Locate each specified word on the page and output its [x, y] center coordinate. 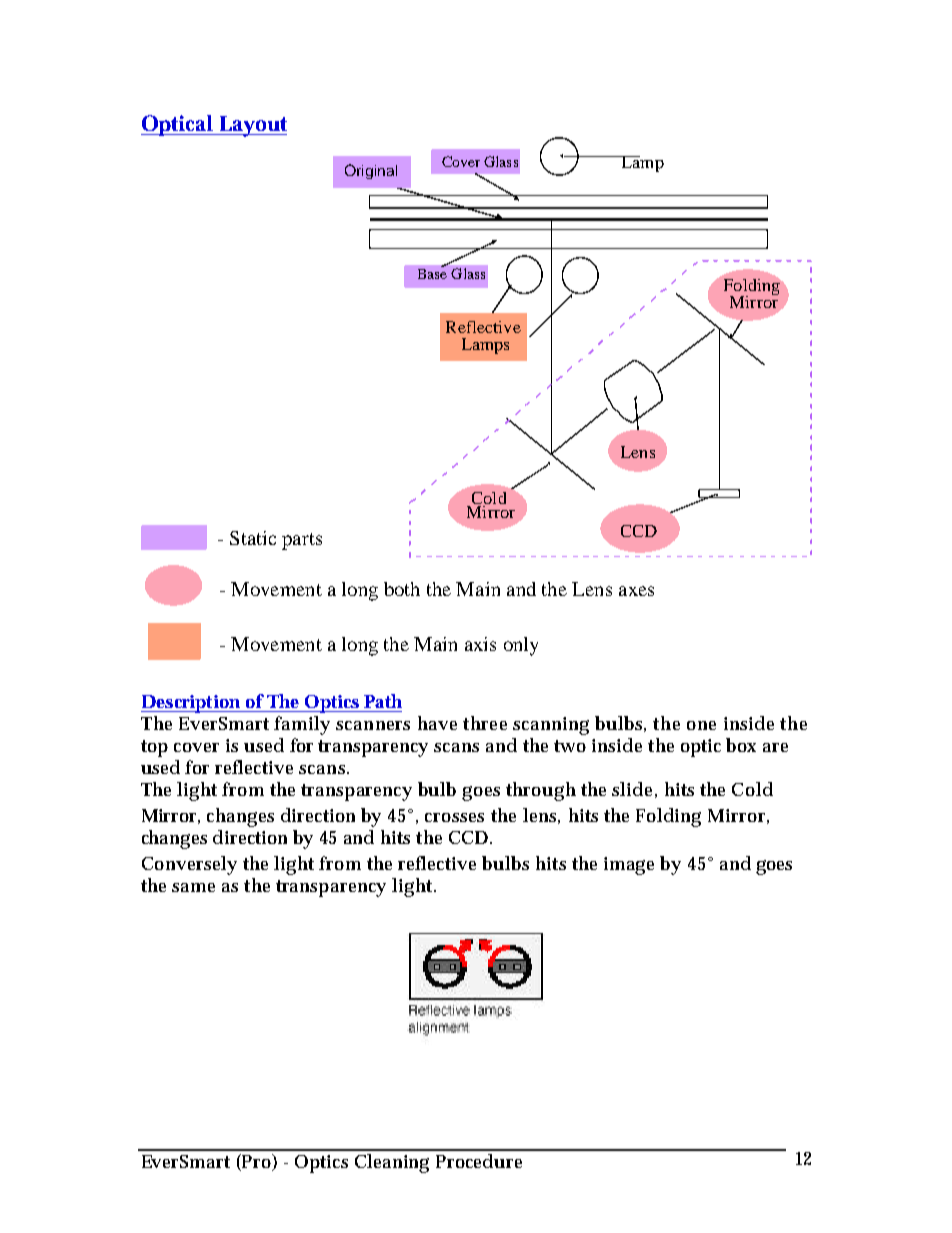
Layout [252, 126]
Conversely [189, 865]
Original [371, 171]
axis [480, 644]
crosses [454, 817]
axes [636, 591]
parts [302, 541]
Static [253, 538]
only [521, 646]
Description [191, 704]
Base [432, 272]
